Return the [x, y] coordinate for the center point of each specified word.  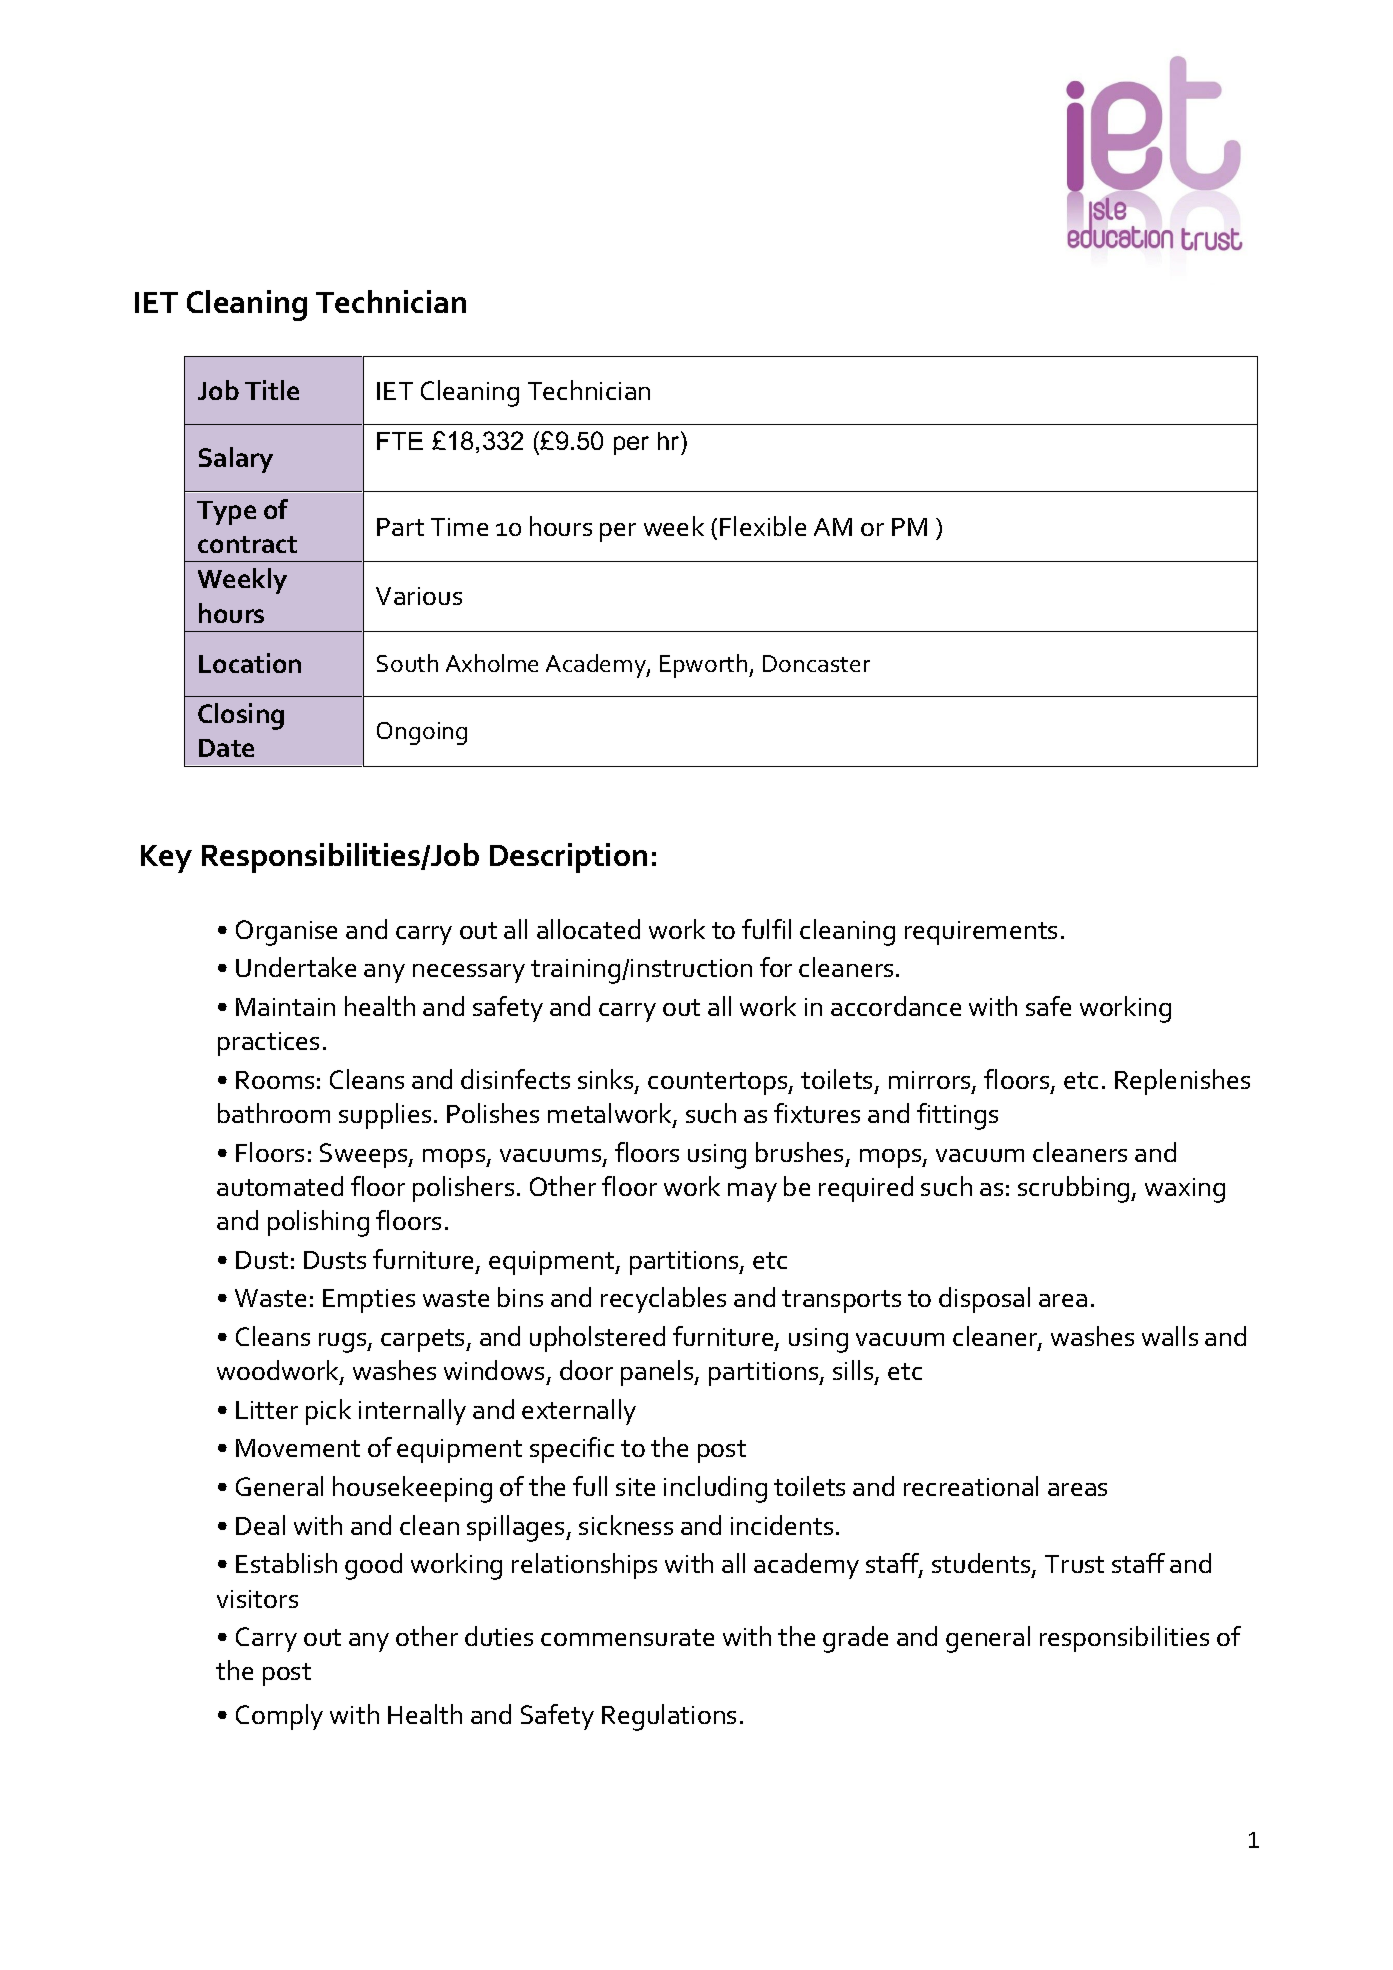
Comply [279, 1717]
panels [658, 1373]
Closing [241, 716]
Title [272, 390]
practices [268, 1044]
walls [1170, 1336]
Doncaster [816, 663]
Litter [267, 1410]
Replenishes [1182, 1082]
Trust [1074, 1564]
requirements [981, 933]
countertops [719, 1083]
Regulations [669, 1717]
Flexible [763, 526]
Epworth [705, 666]
